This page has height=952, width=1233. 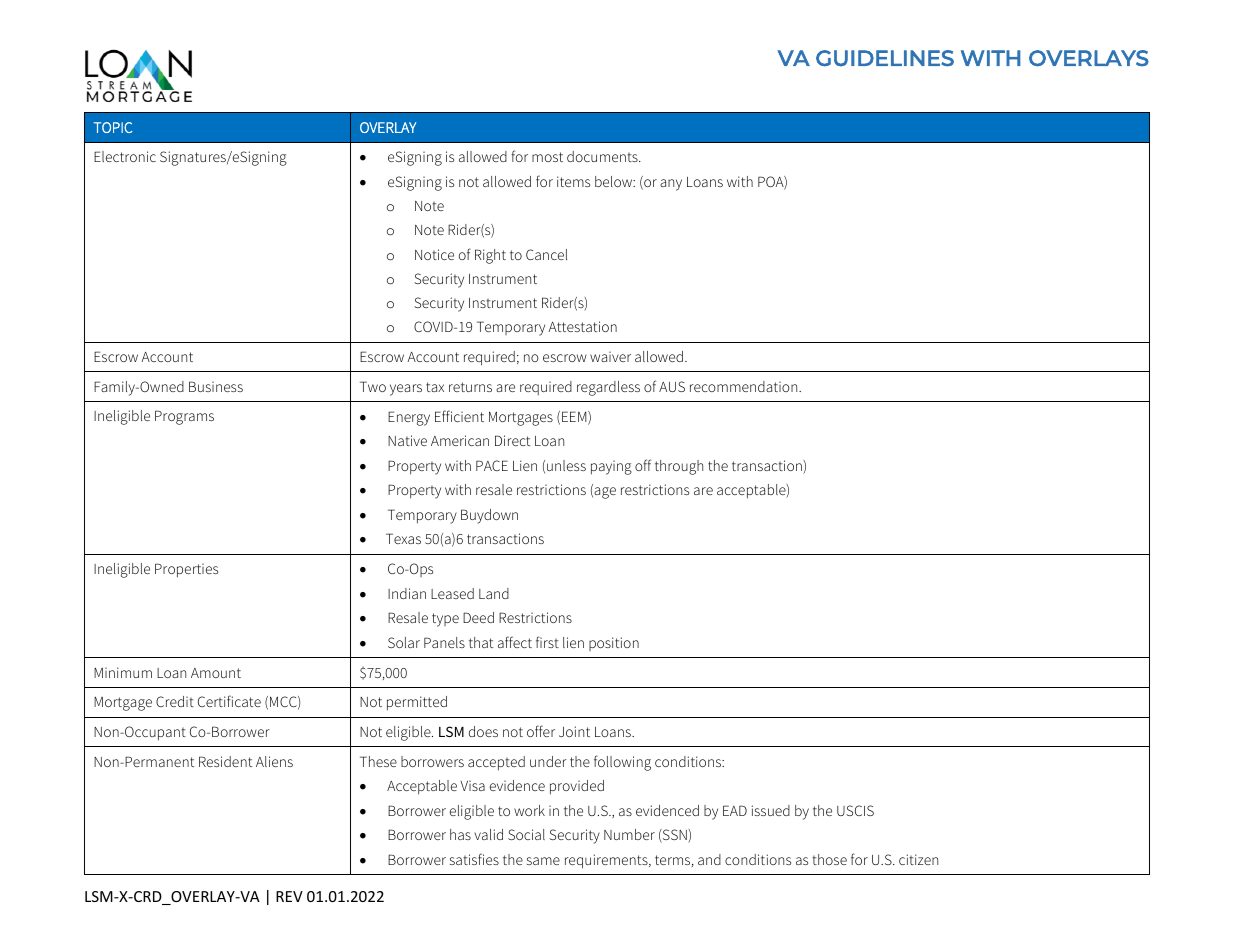 I want to click on GUIDELINES, so click(x=885, y=58).
